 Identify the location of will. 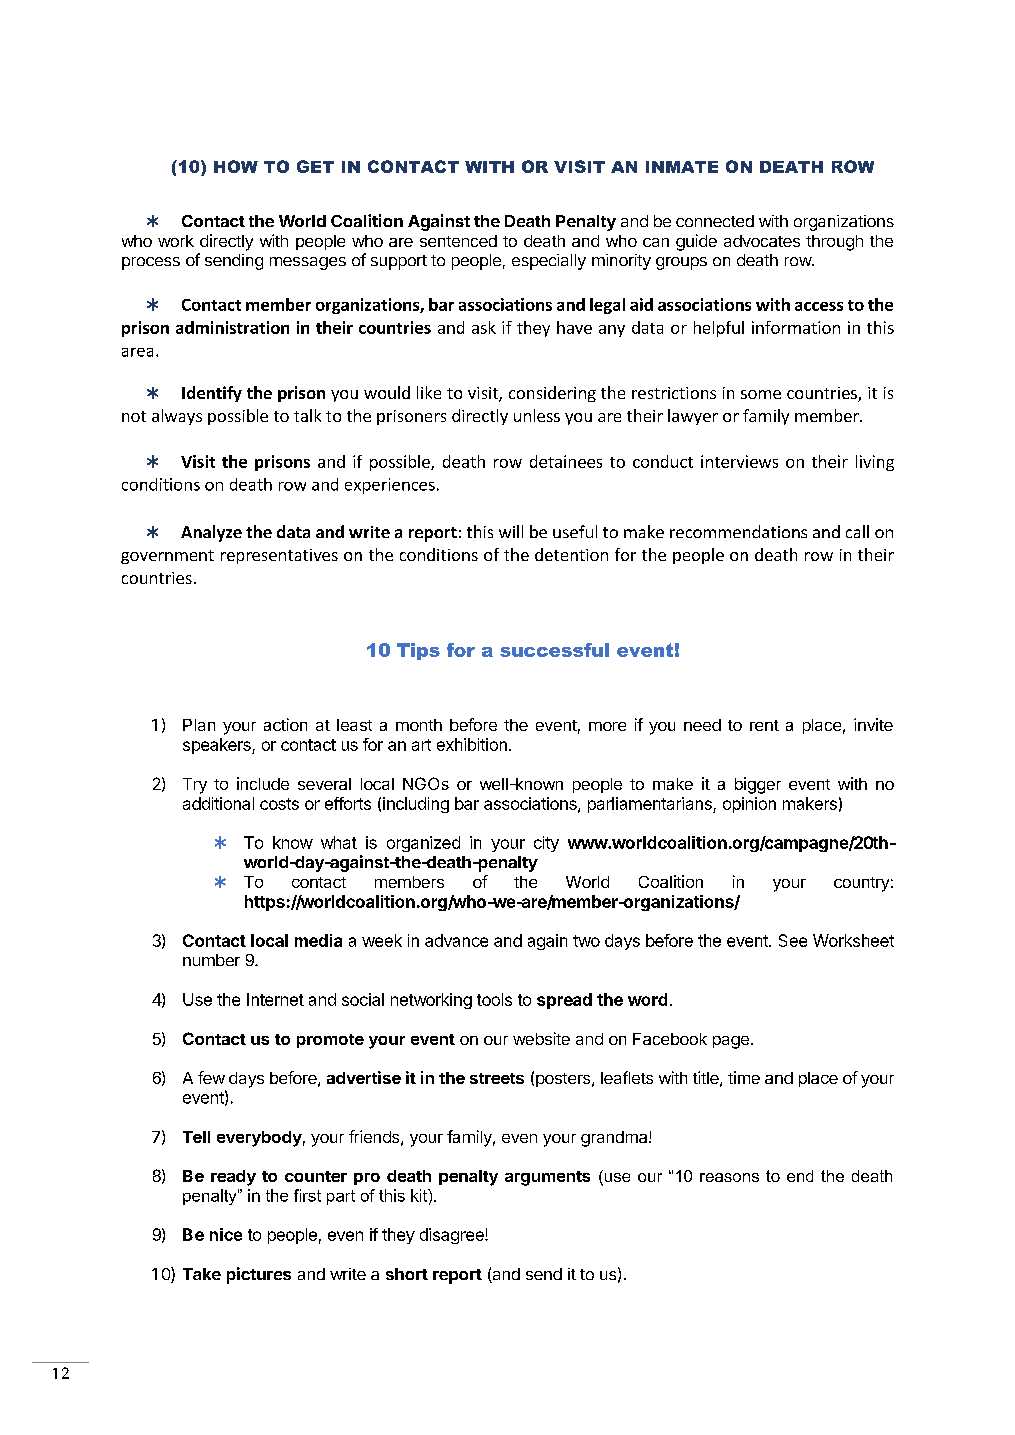
(511, 531).
